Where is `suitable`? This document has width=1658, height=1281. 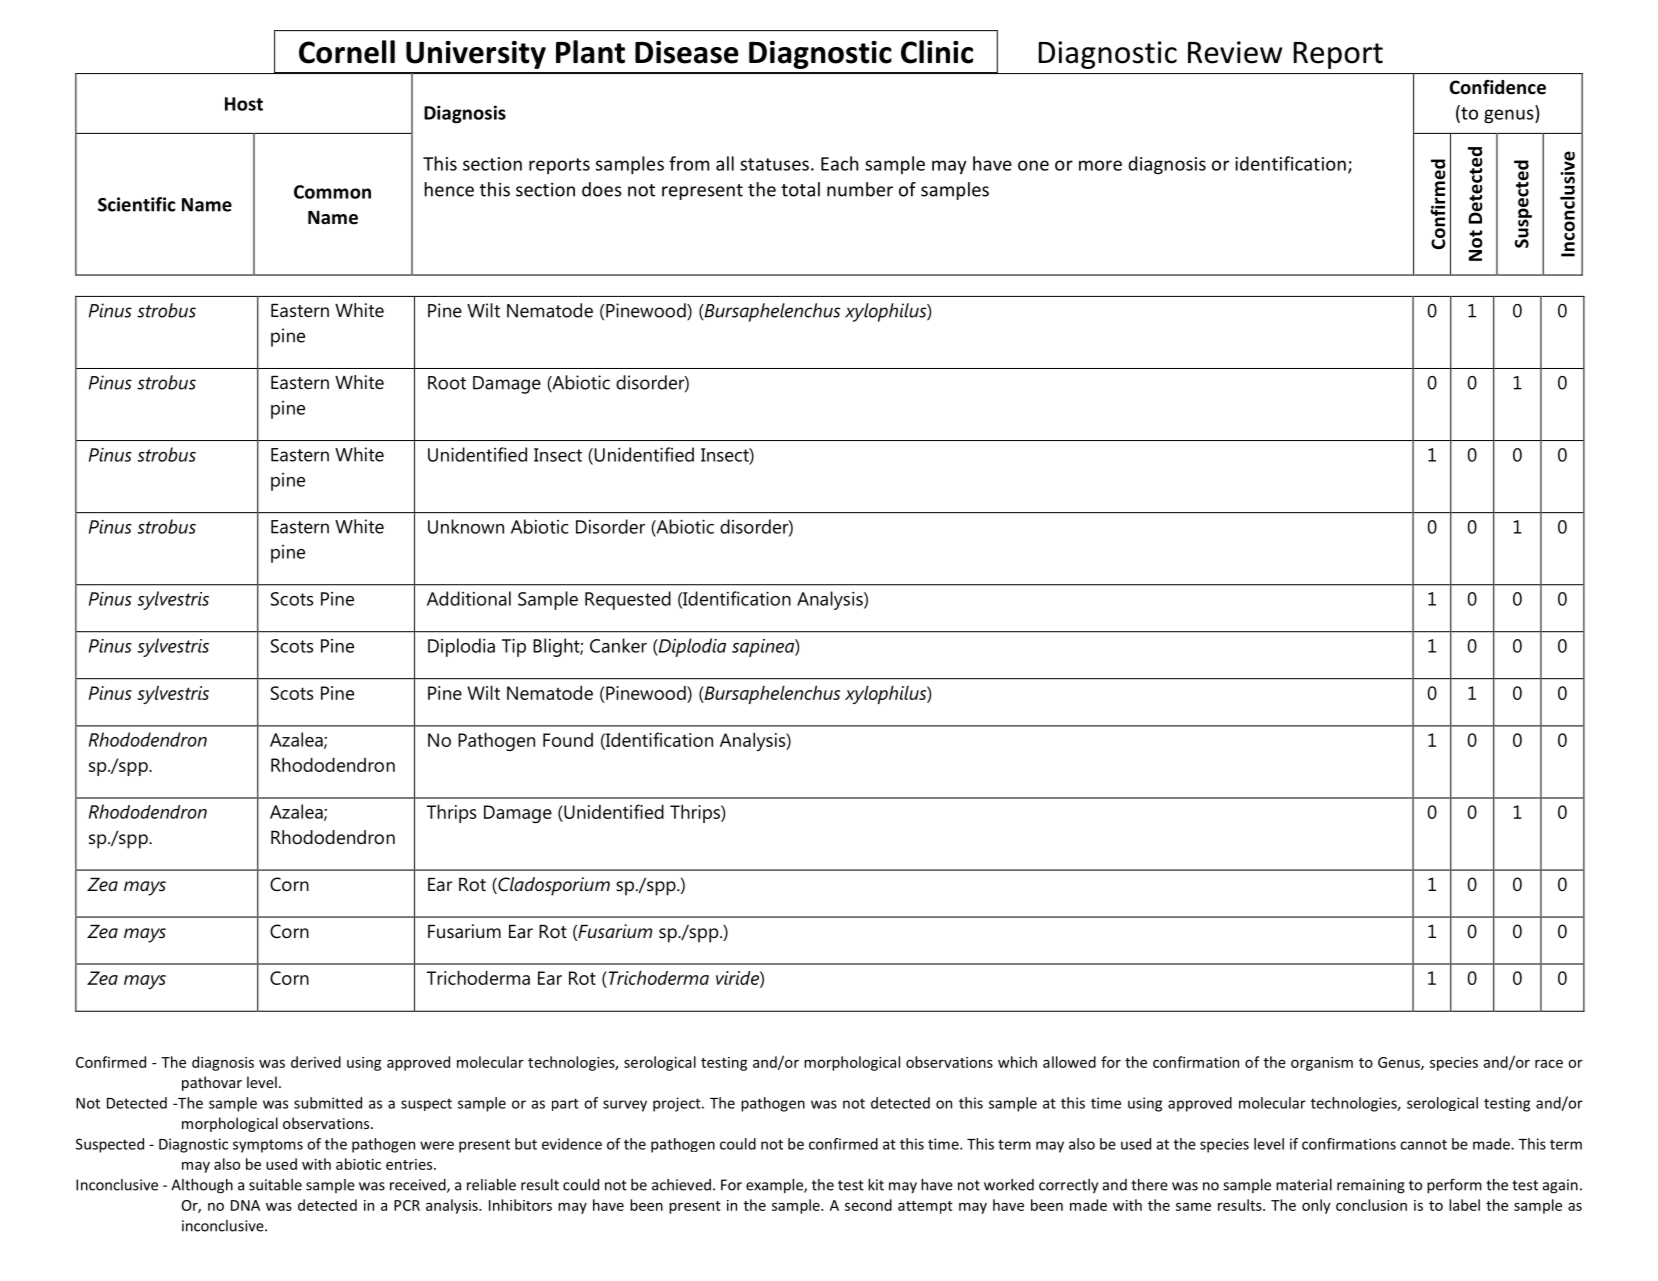 suitable is located at coordinates (275, 1185).
